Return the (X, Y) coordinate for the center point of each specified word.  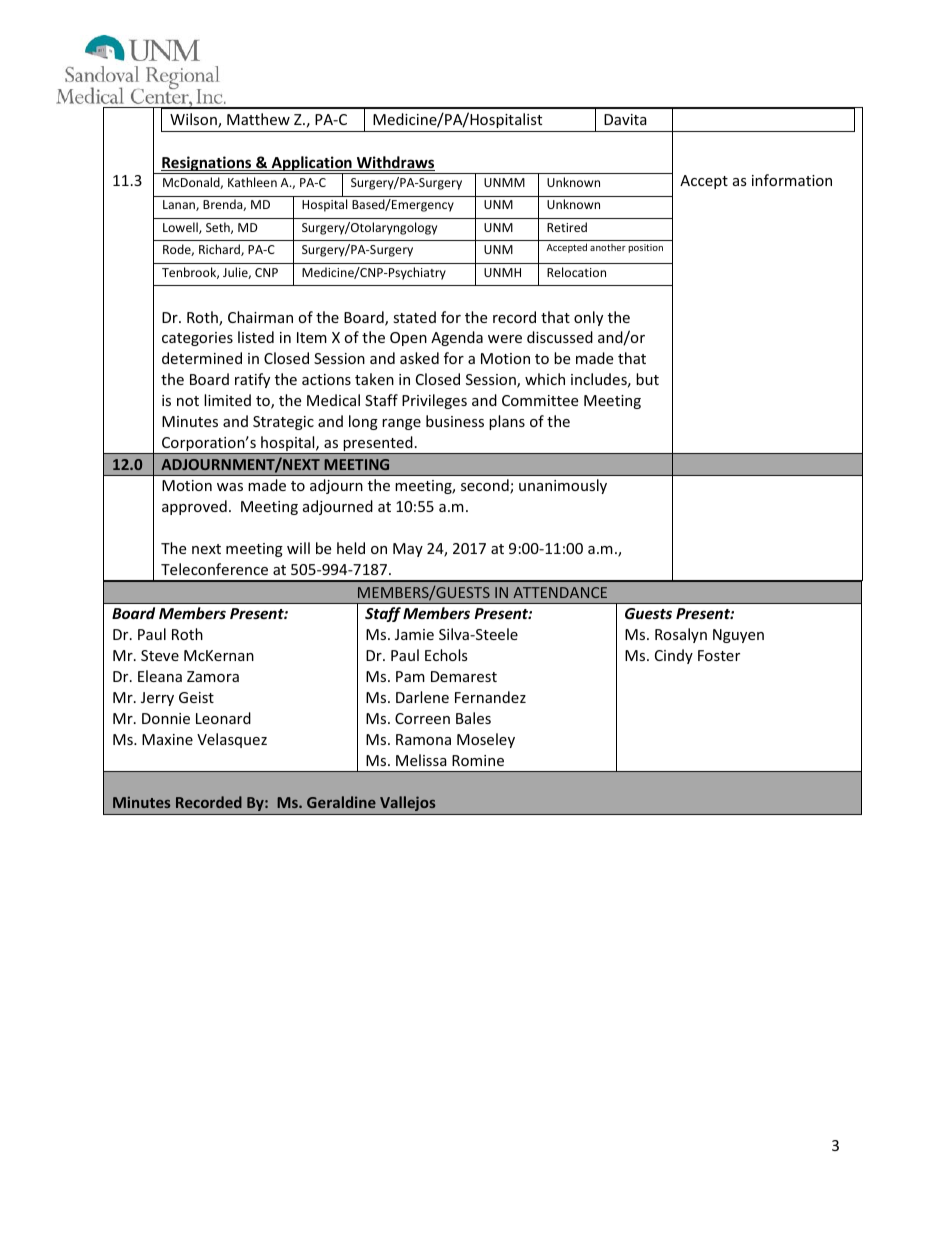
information (792, 180)
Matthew (258, 119)
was (230, 487)
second (486, 486)
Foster (719, 655)
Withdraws (394, 163)
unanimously (563, 486)
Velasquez (232, 740)
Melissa (421, 760)
